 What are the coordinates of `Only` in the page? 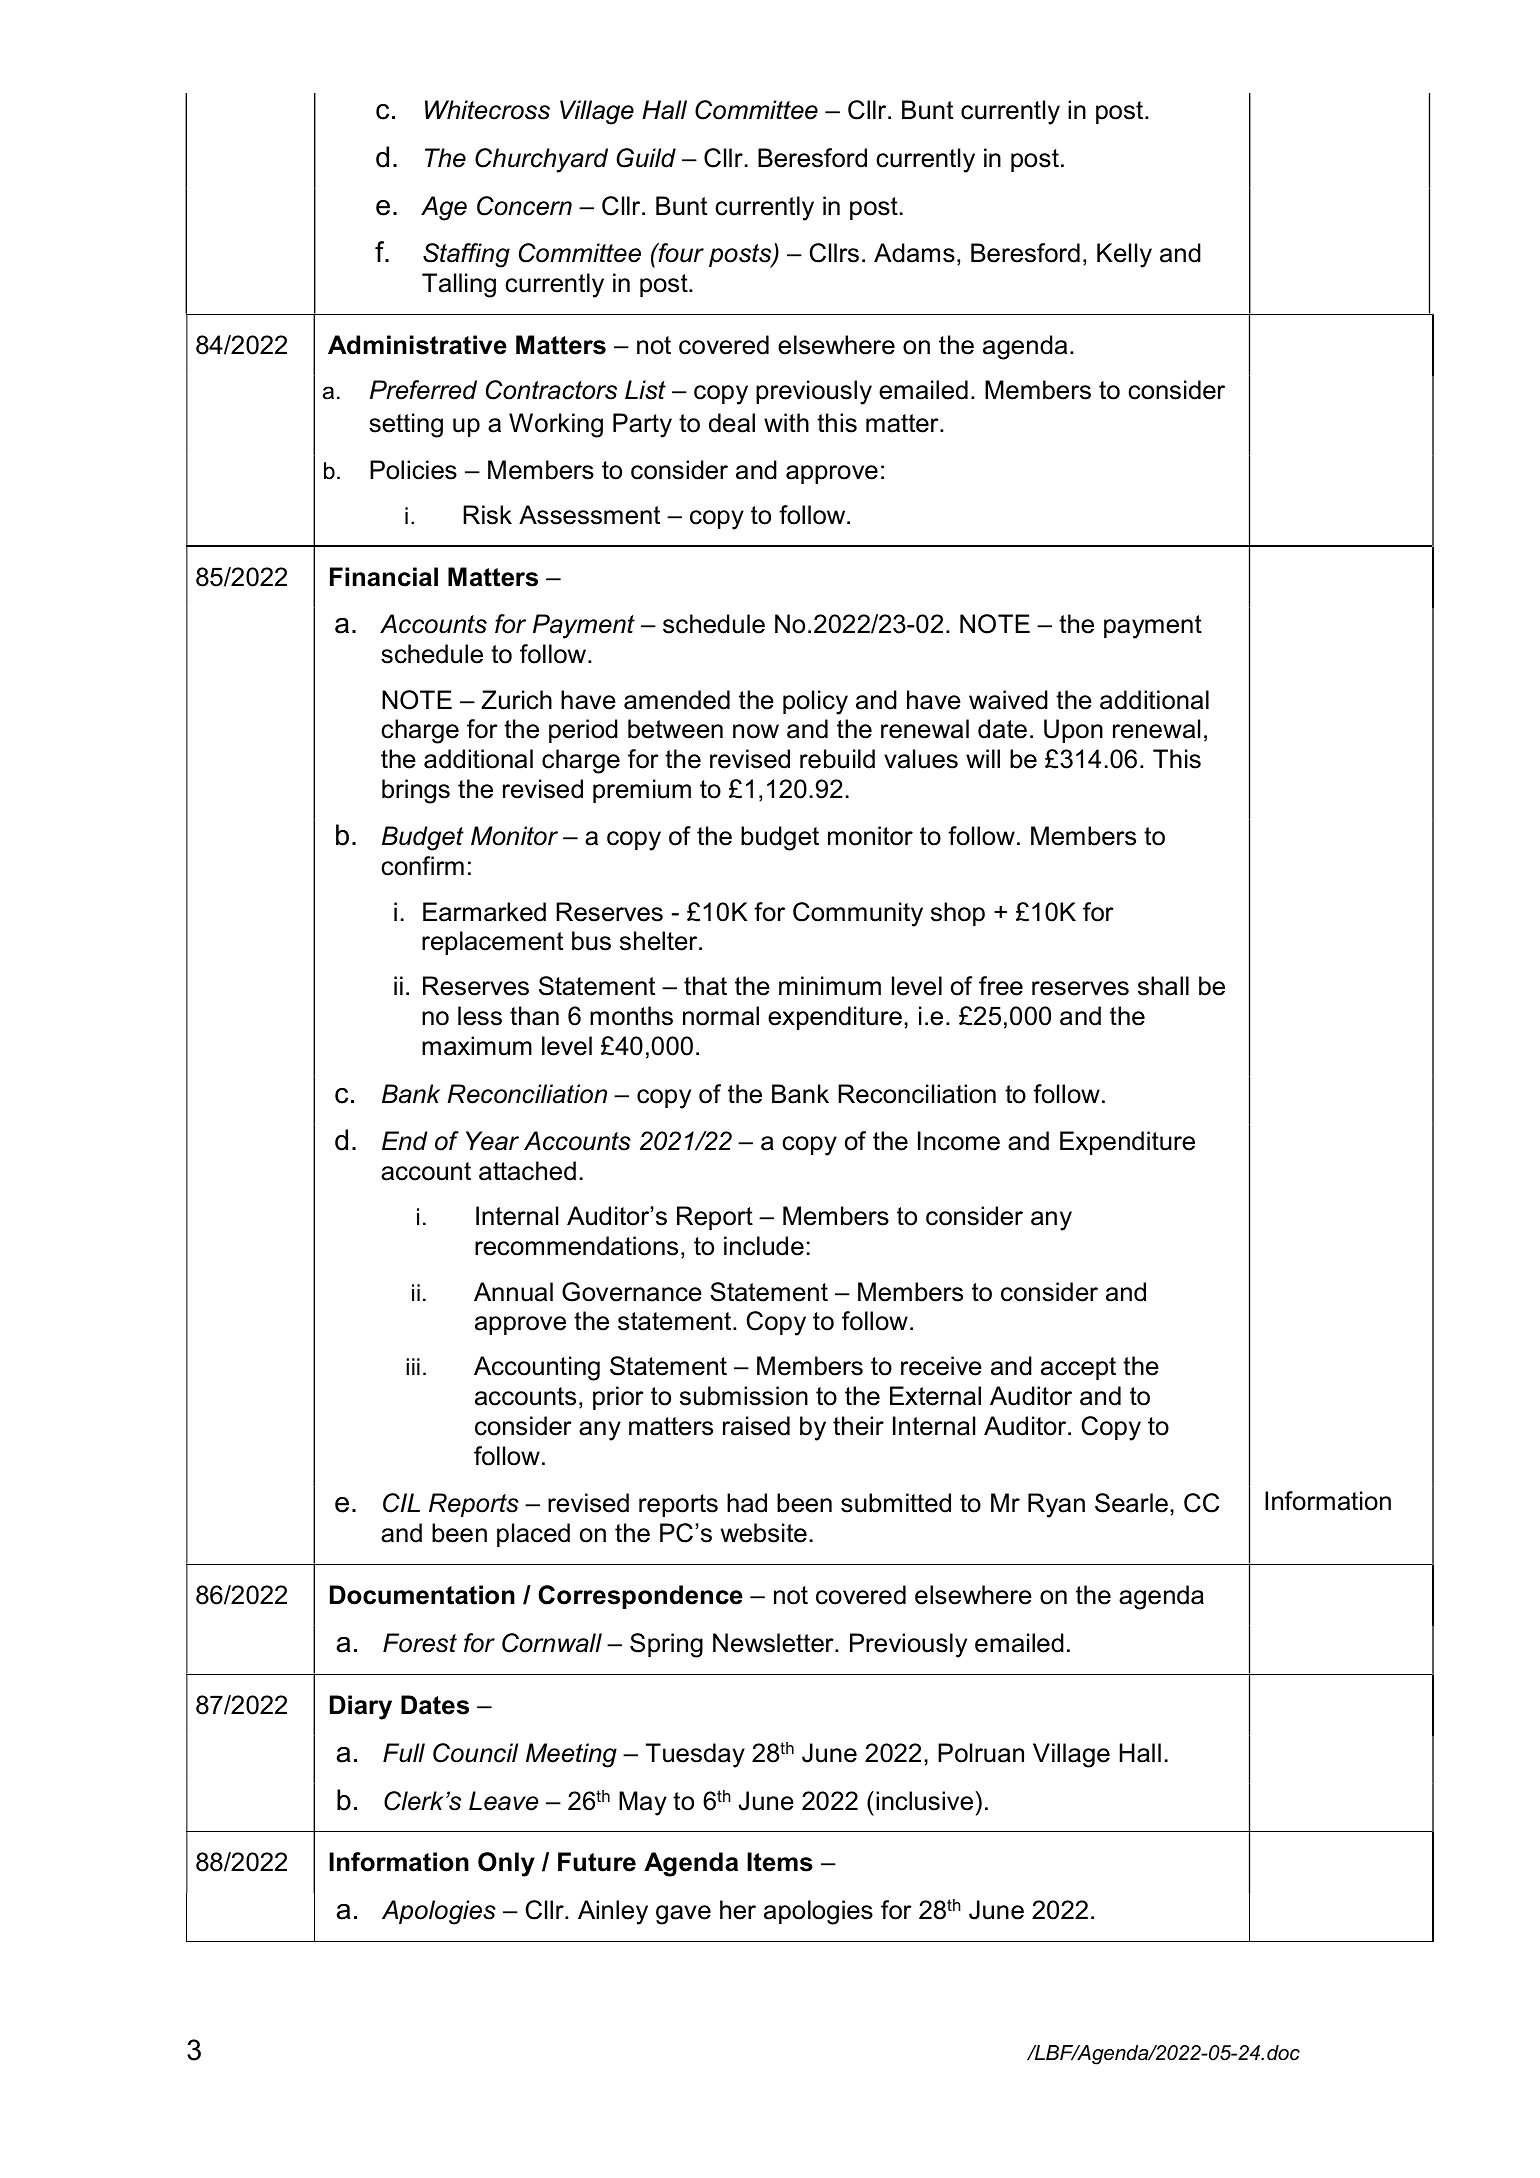 It's located at (506, 1864).
